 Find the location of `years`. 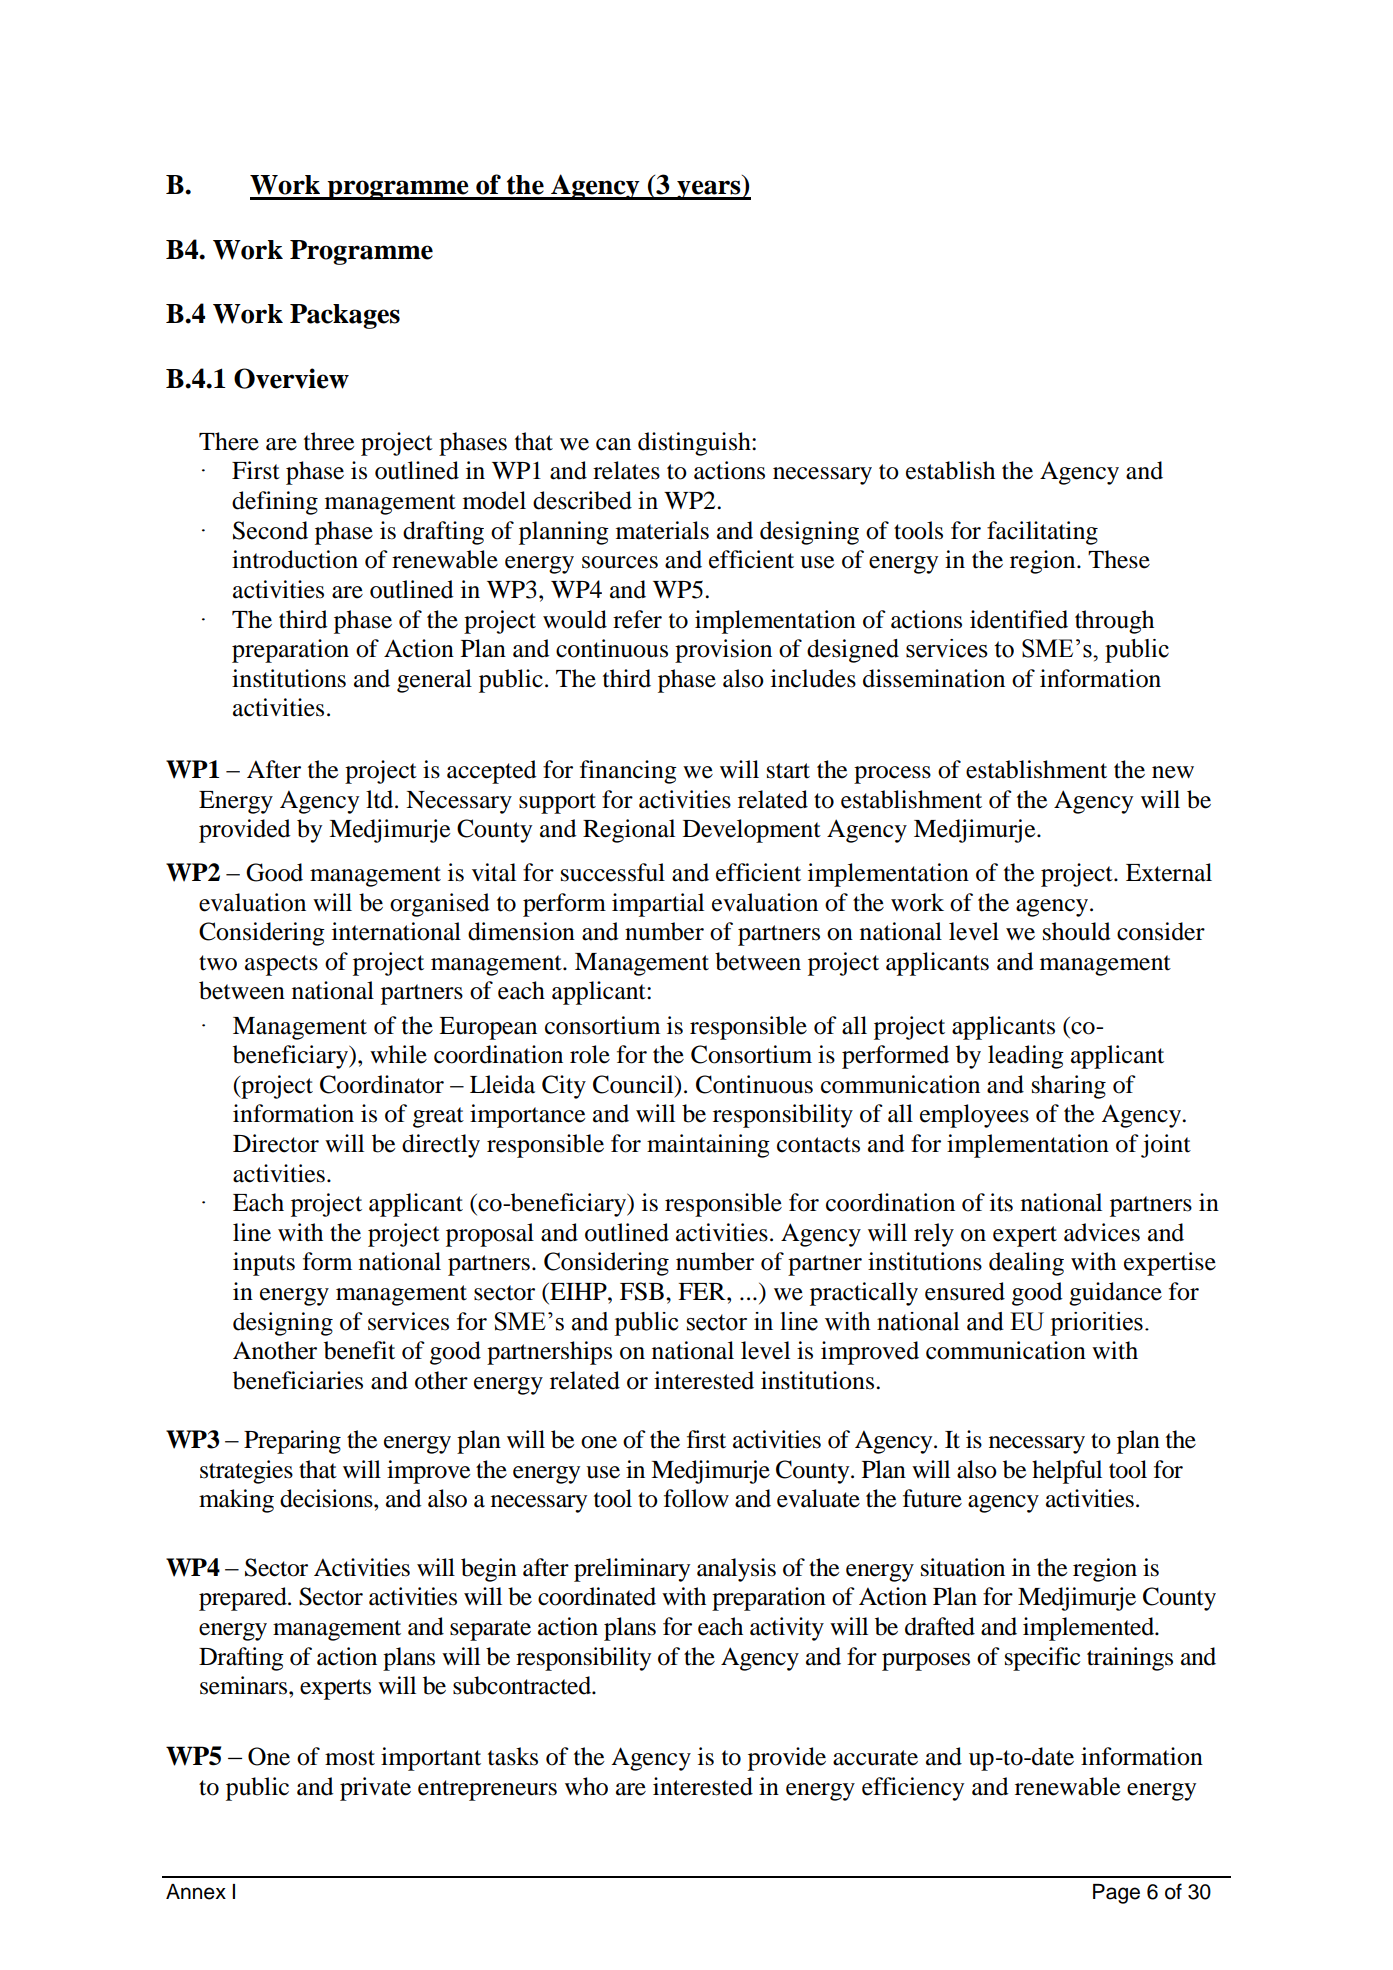

years is located at coordinates (709, 190).
